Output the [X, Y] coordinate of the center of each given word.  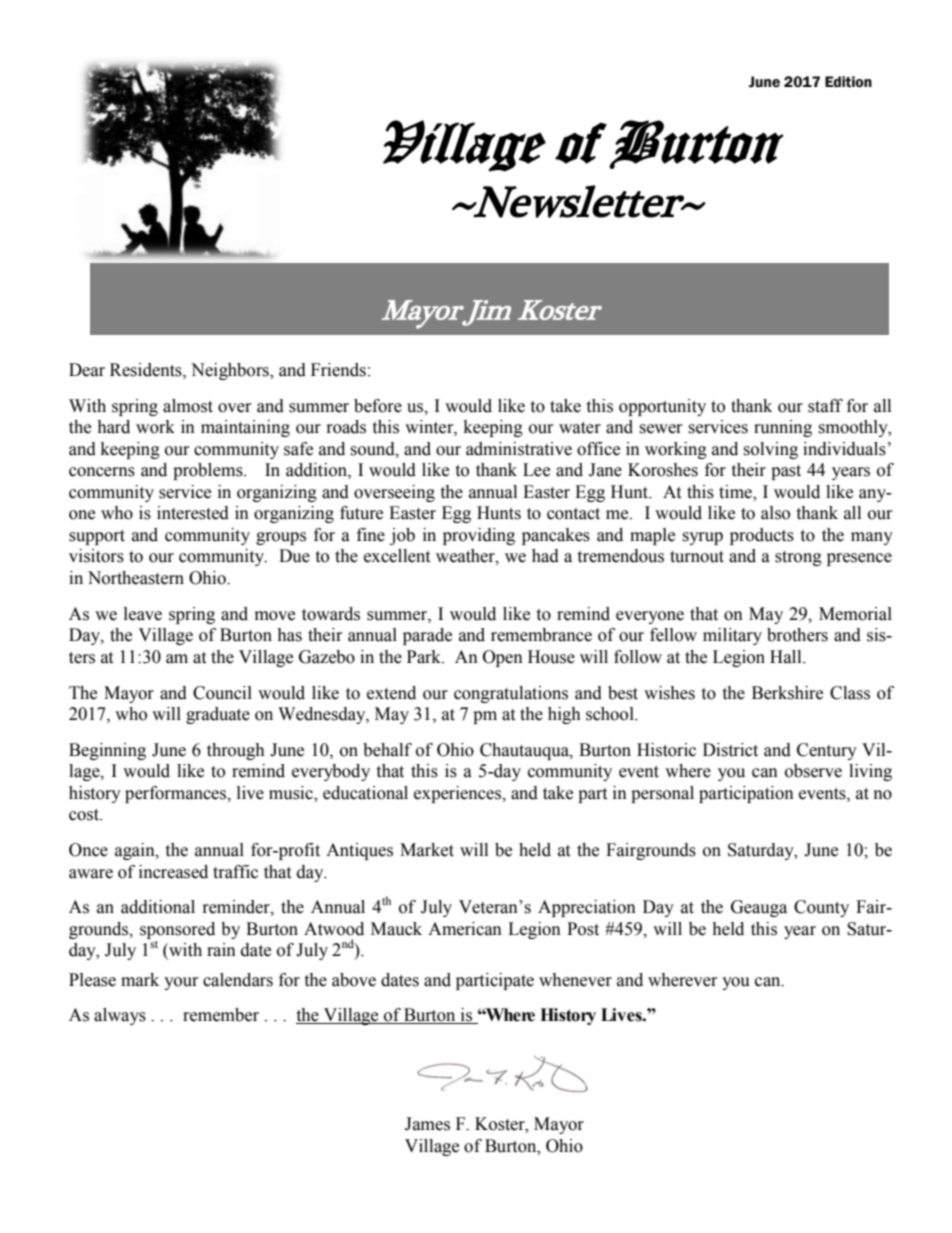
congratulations [511, 694]
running [783, 428]
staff [825, 406]
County [821, 908]
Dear [87, 370]
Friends [338, 370]
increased [173, 872]
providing [479, 536]
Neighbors [231, 371]
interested [193, 513]
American [465, 929]
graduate [218, 715]
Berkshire [787, 693]
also [775, 513]
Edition [848, 82]
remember [221, 1015]
